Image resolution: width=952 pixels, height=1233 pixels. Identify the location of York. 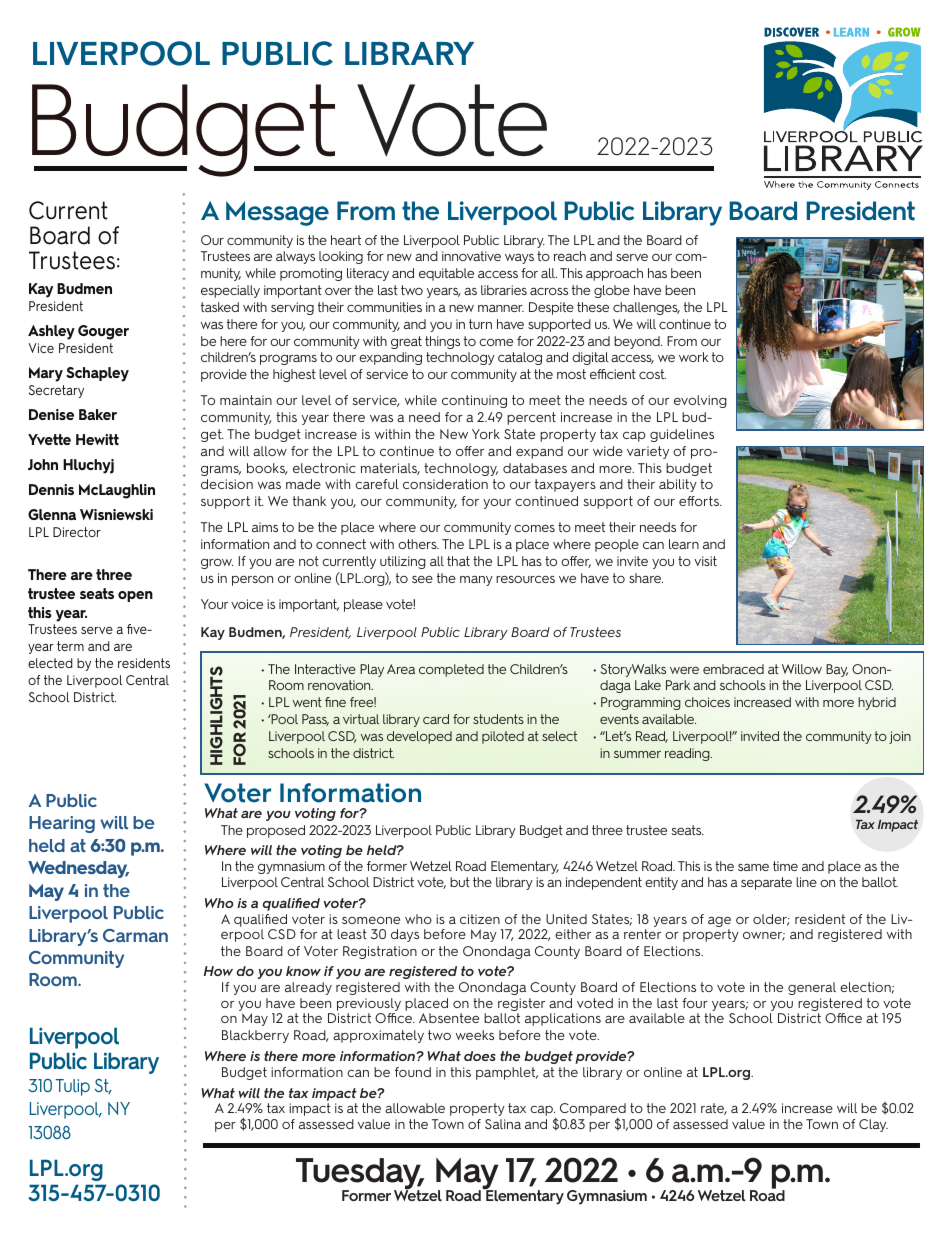
(486, 434).
